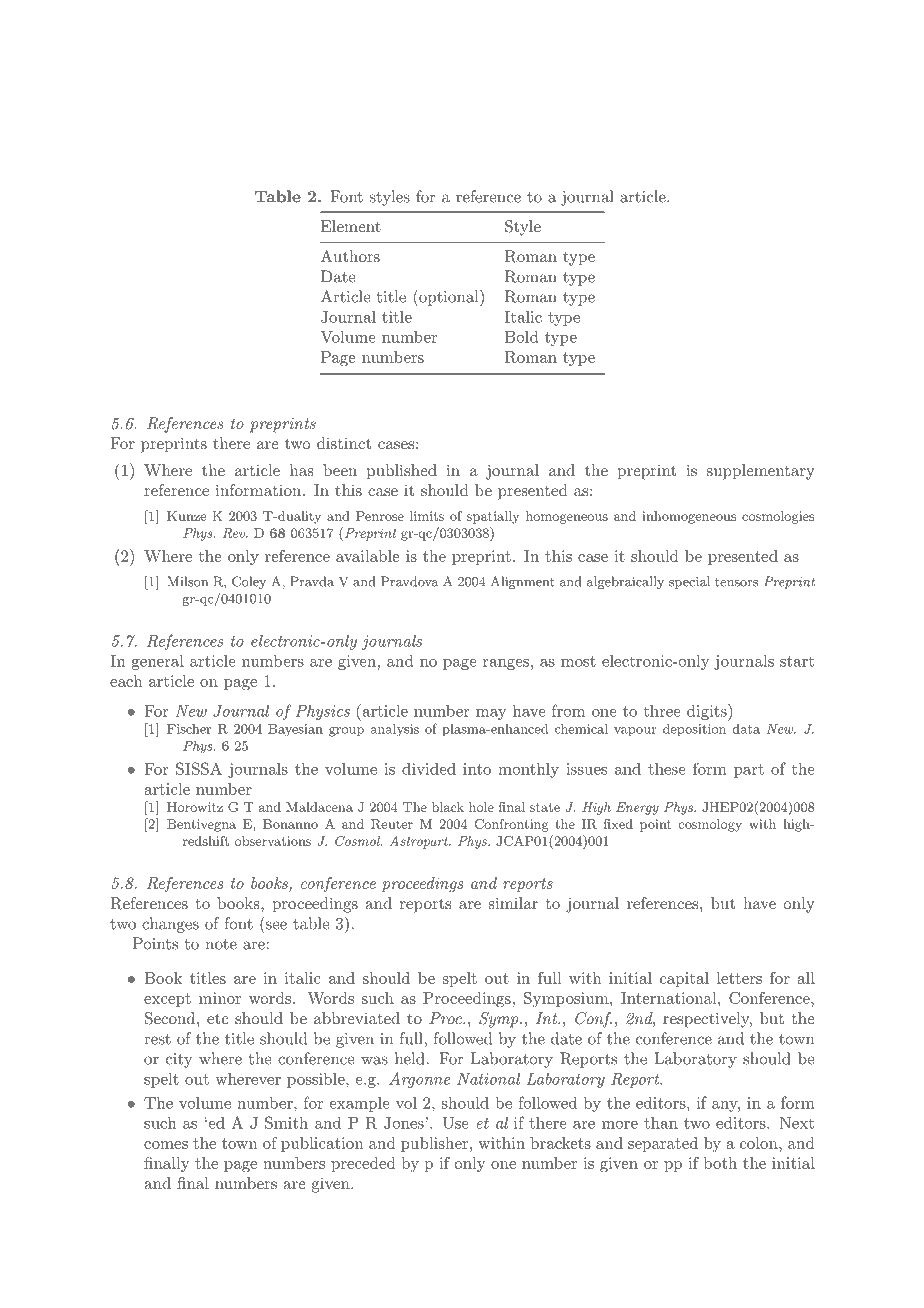 The width and height of the page is (924, 1308). Describe the element at coordinates (455, 1123) in the page. I see `Use` at that location.
